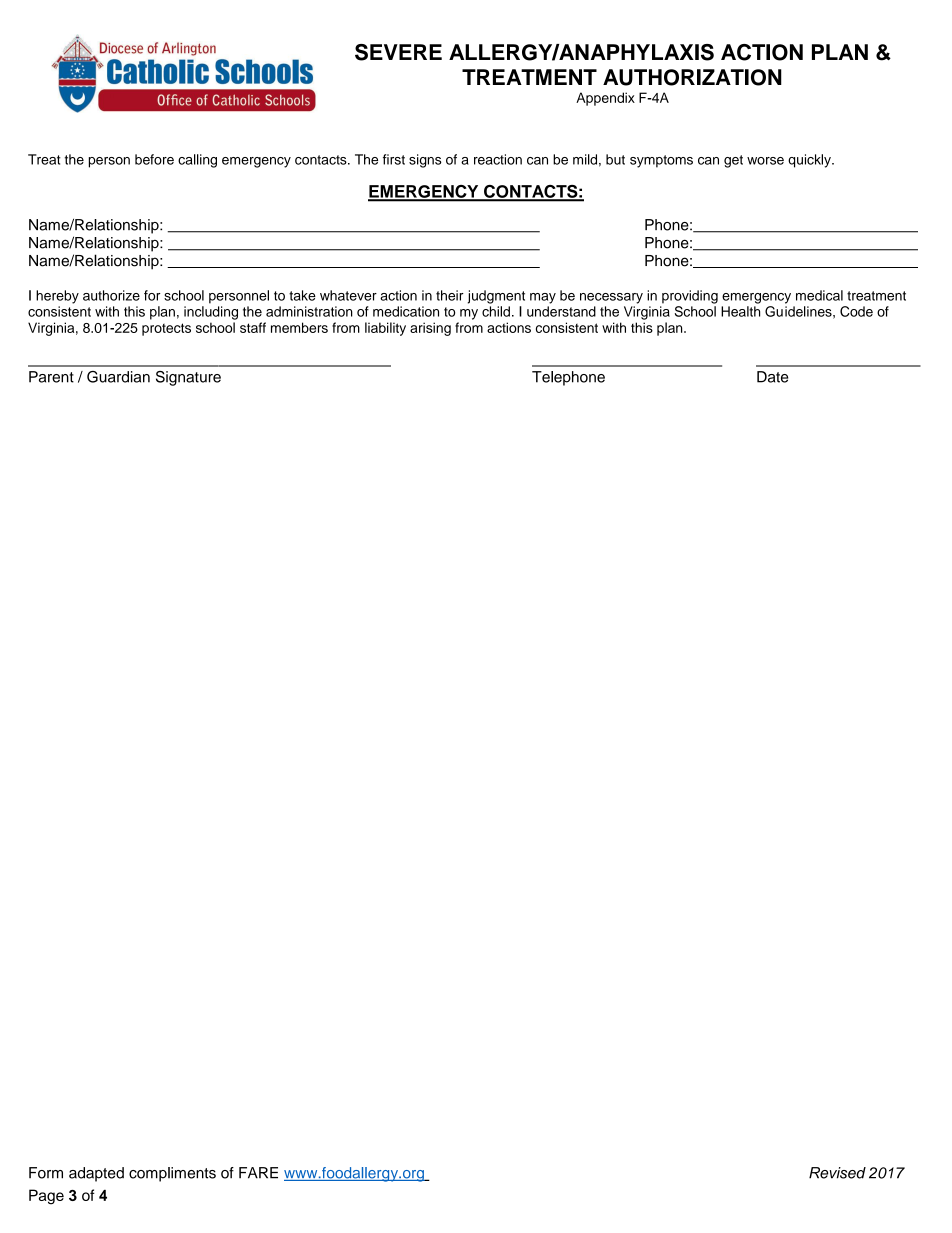  Describe the element at coordinates (430, 329) in the screenshot. I see `arising` at that location.
